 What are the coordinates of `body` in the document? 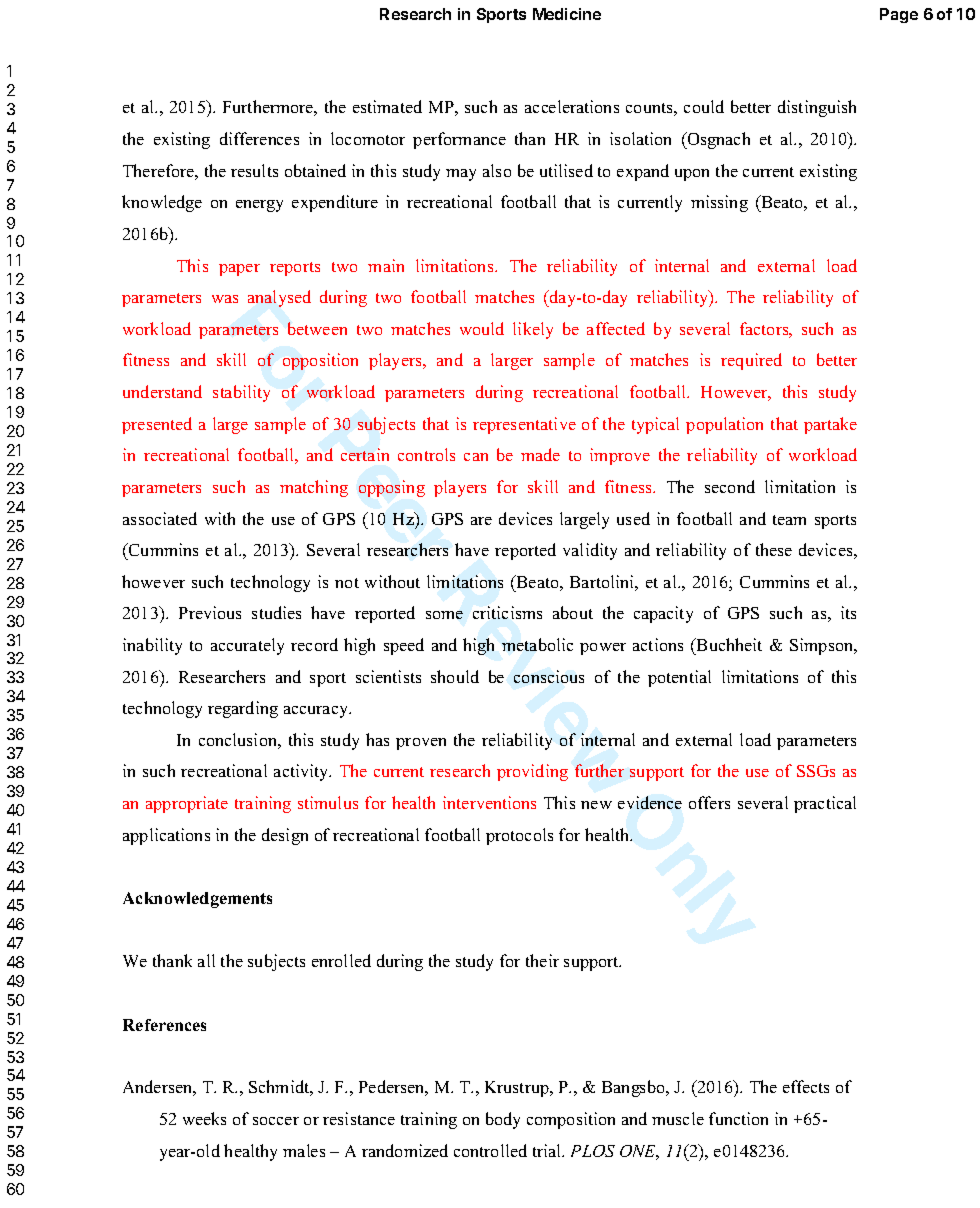 It's located at (503, 1120).
